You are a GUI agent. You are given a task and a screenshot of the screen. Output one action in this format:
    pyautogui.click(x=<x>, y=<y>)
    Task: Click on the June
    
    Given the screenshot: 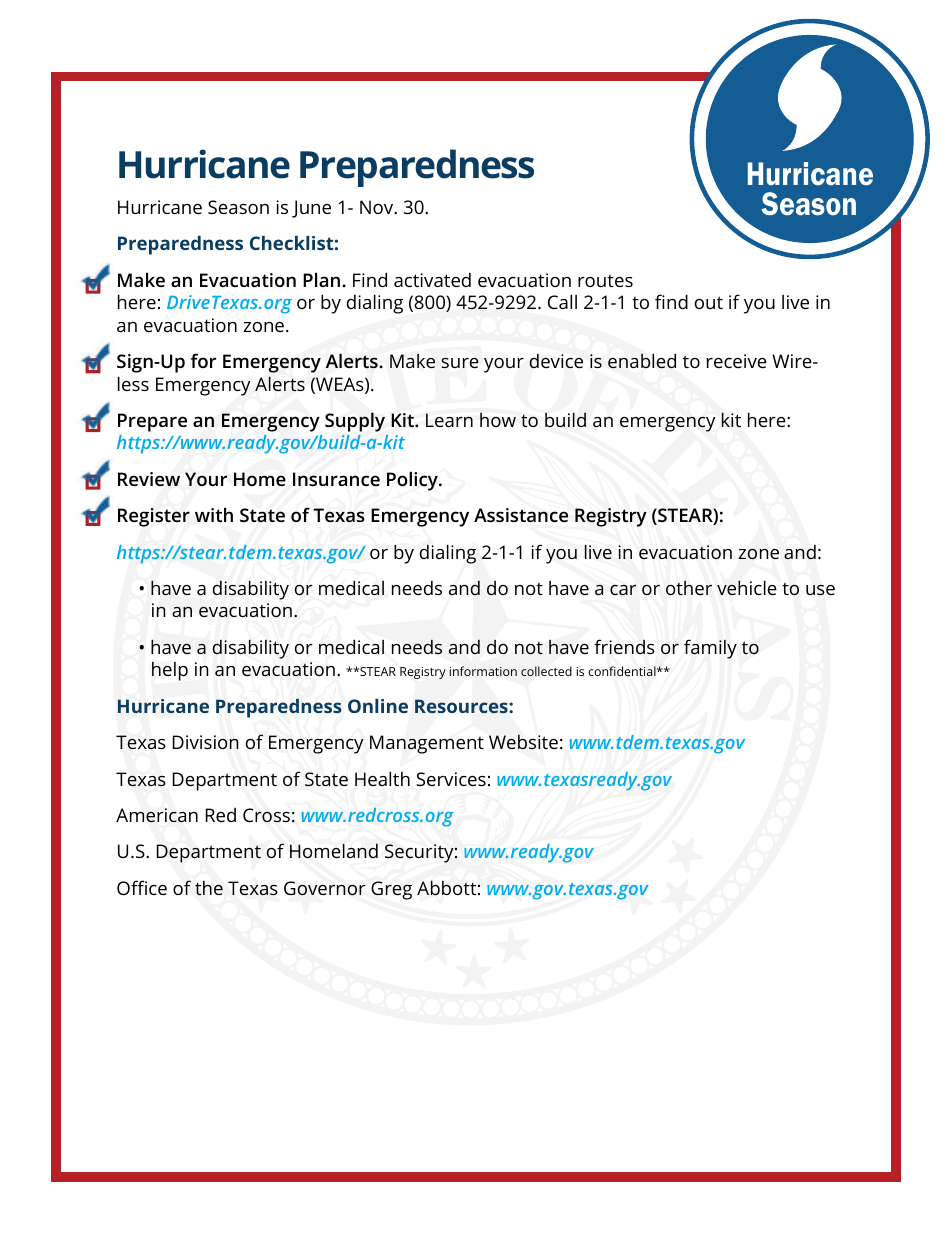 What is the action you would take?
    pyautogui.click(x=311, y=209)
